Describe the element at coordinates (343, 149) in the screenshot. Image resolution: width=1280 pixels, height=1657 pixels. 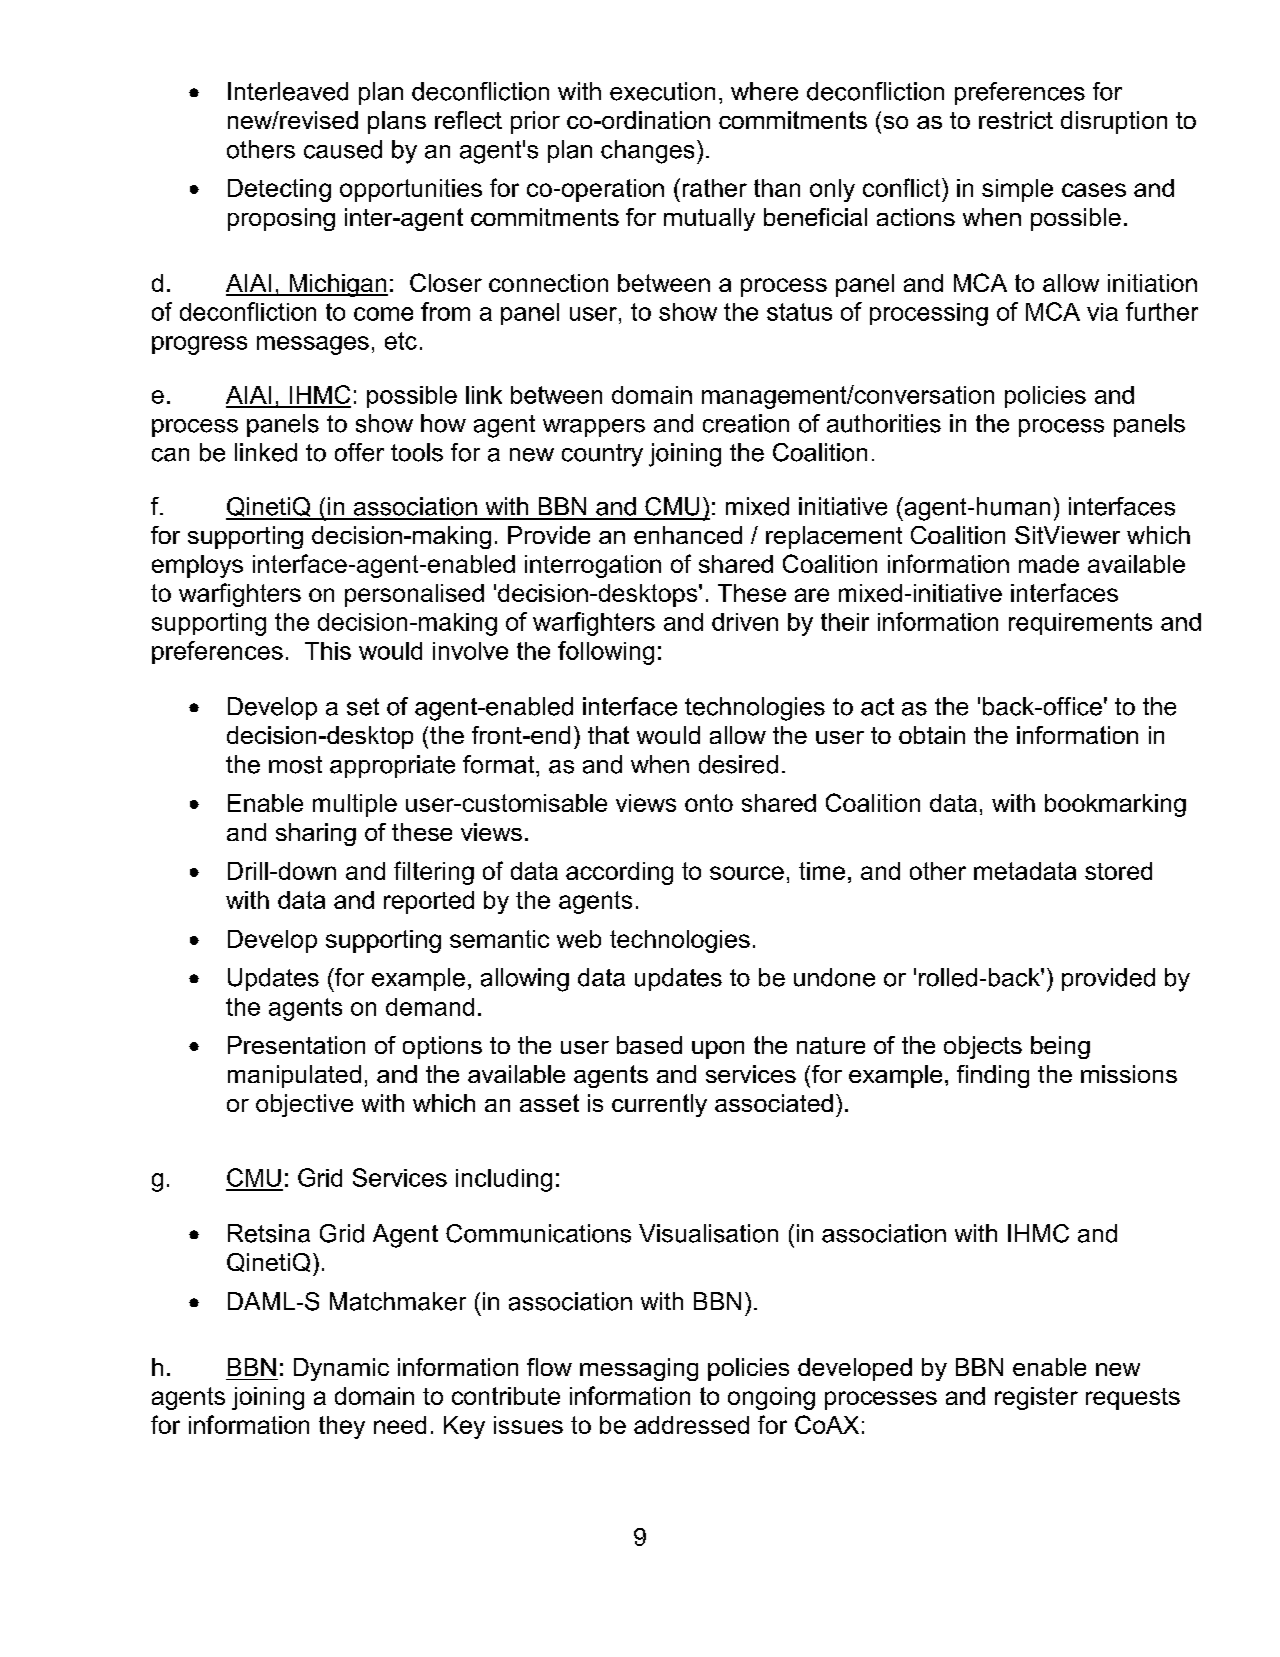
I see `caused` at that location.
